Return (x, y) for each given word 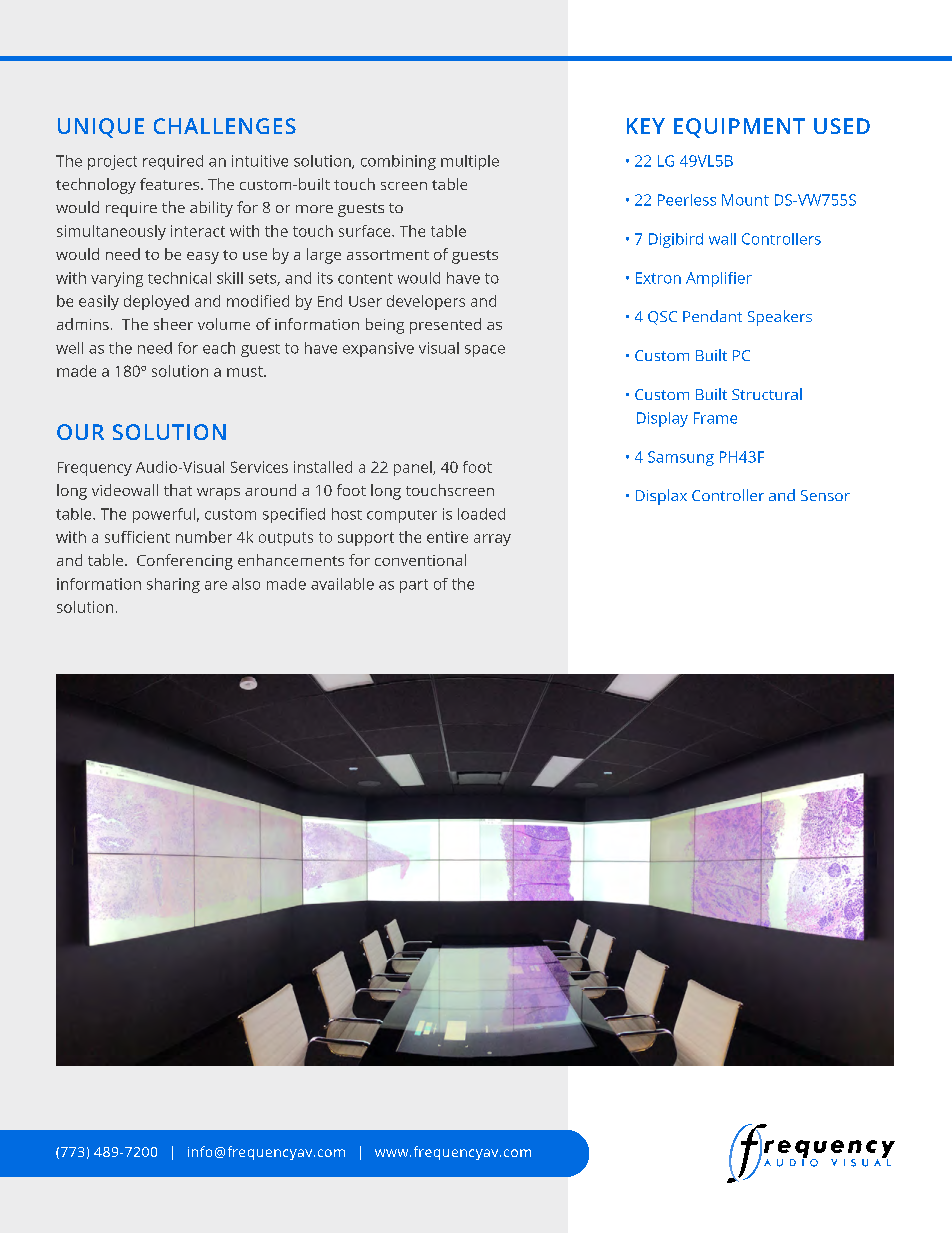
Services (259, 467)
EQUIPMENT (739, 128)
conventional (420, 560)
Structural (767, 394)
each (219, 348)
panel (414, 468)
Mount (745, 200)
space (485, 351)
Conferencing (185, 562)
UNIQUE (101, 128)
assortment (388, 255)
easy (203, 258)
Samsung (681, 458)
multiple (470, 162)
